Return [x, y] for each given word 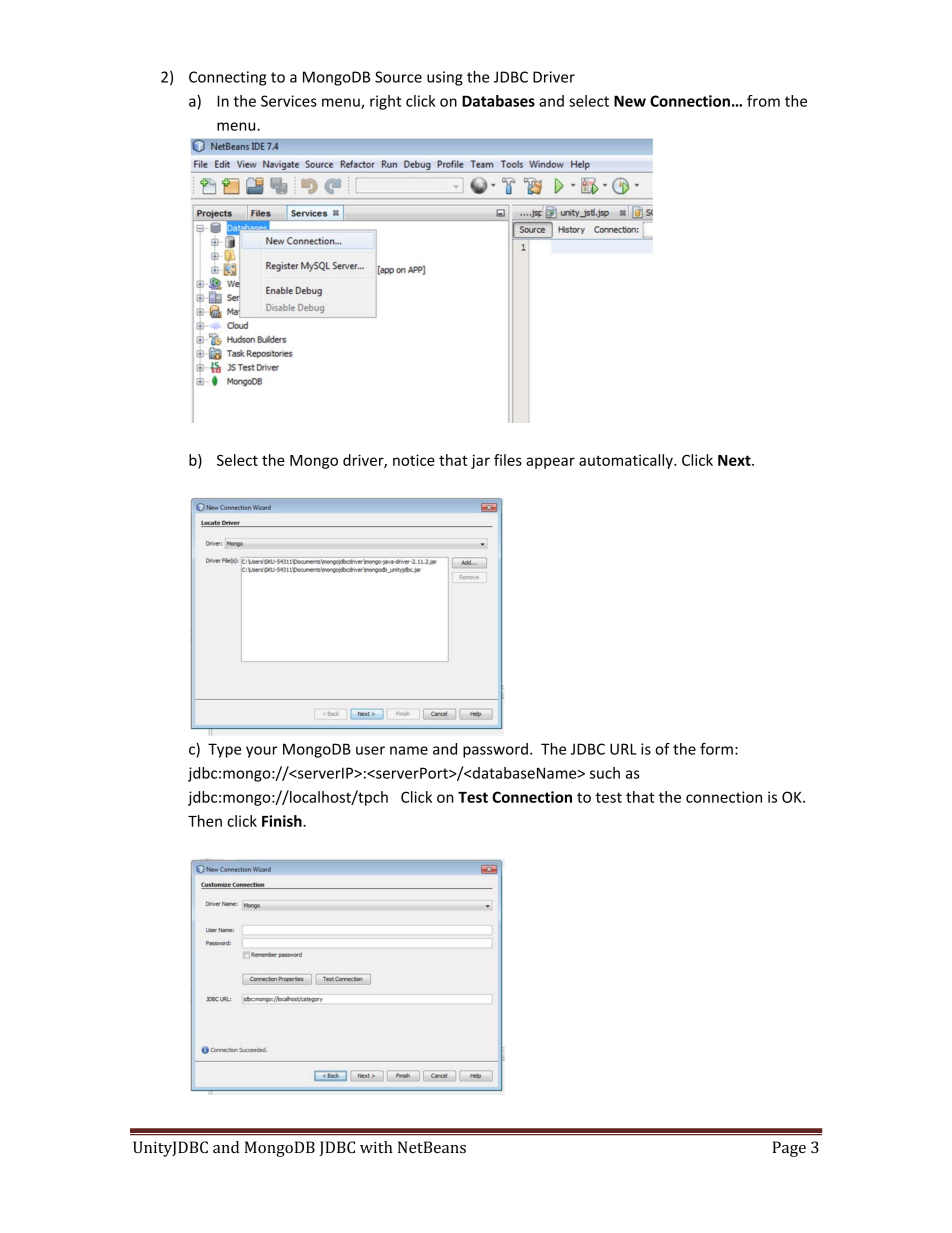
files [508, 460]
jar [480, 461]
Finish [283, 821]
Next [735, 460]
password [495, 750]
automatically [627, 461]
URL [623, 749]
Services [289, 101]
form [716, 749]
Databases [498, 101]
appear [550, 463]
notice [414, 460]
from [763, 101]
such [605, 773]
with [376, 1147]
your [262, 752]
